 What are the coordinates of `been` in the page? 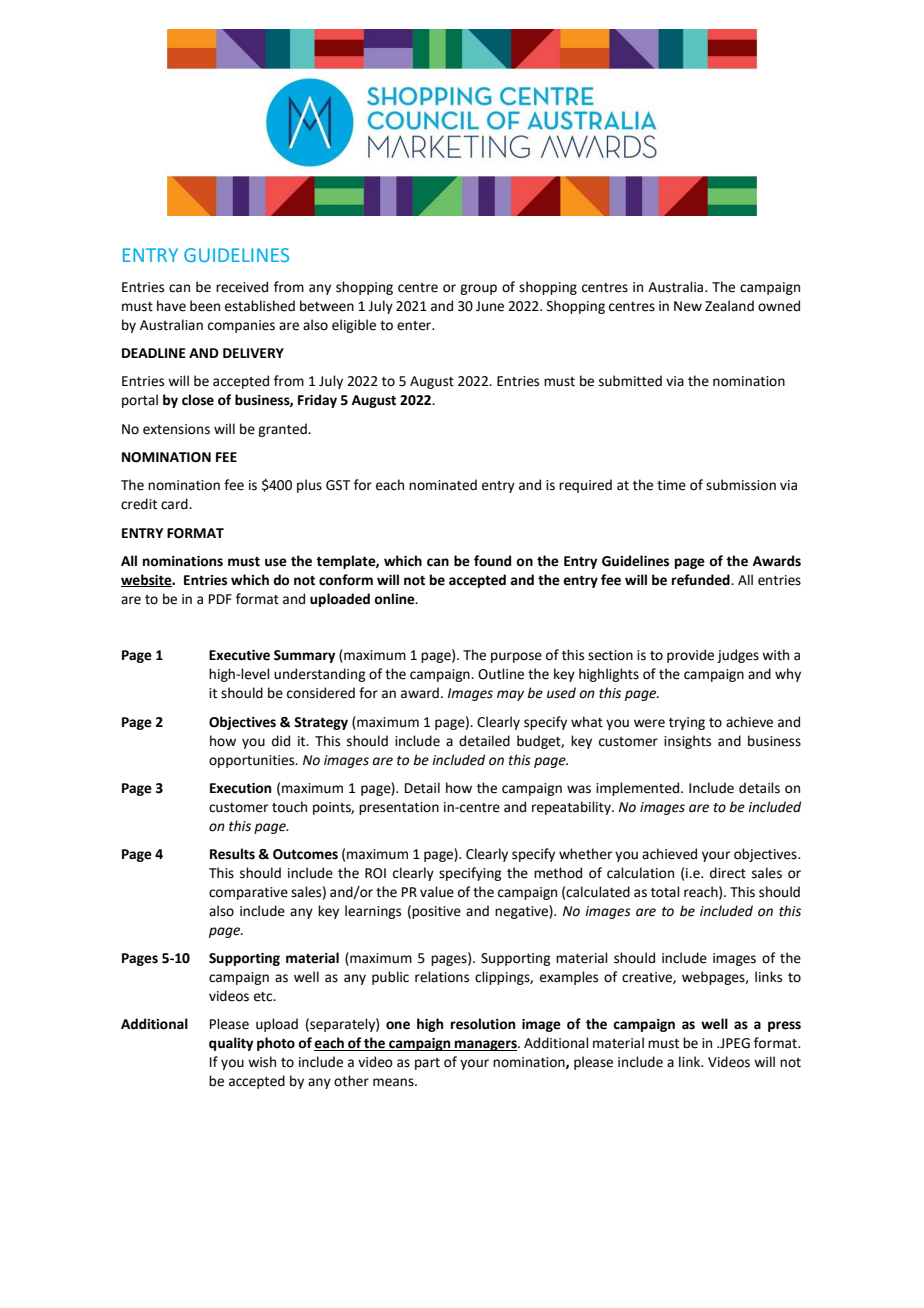 It's located at (205, 306).
